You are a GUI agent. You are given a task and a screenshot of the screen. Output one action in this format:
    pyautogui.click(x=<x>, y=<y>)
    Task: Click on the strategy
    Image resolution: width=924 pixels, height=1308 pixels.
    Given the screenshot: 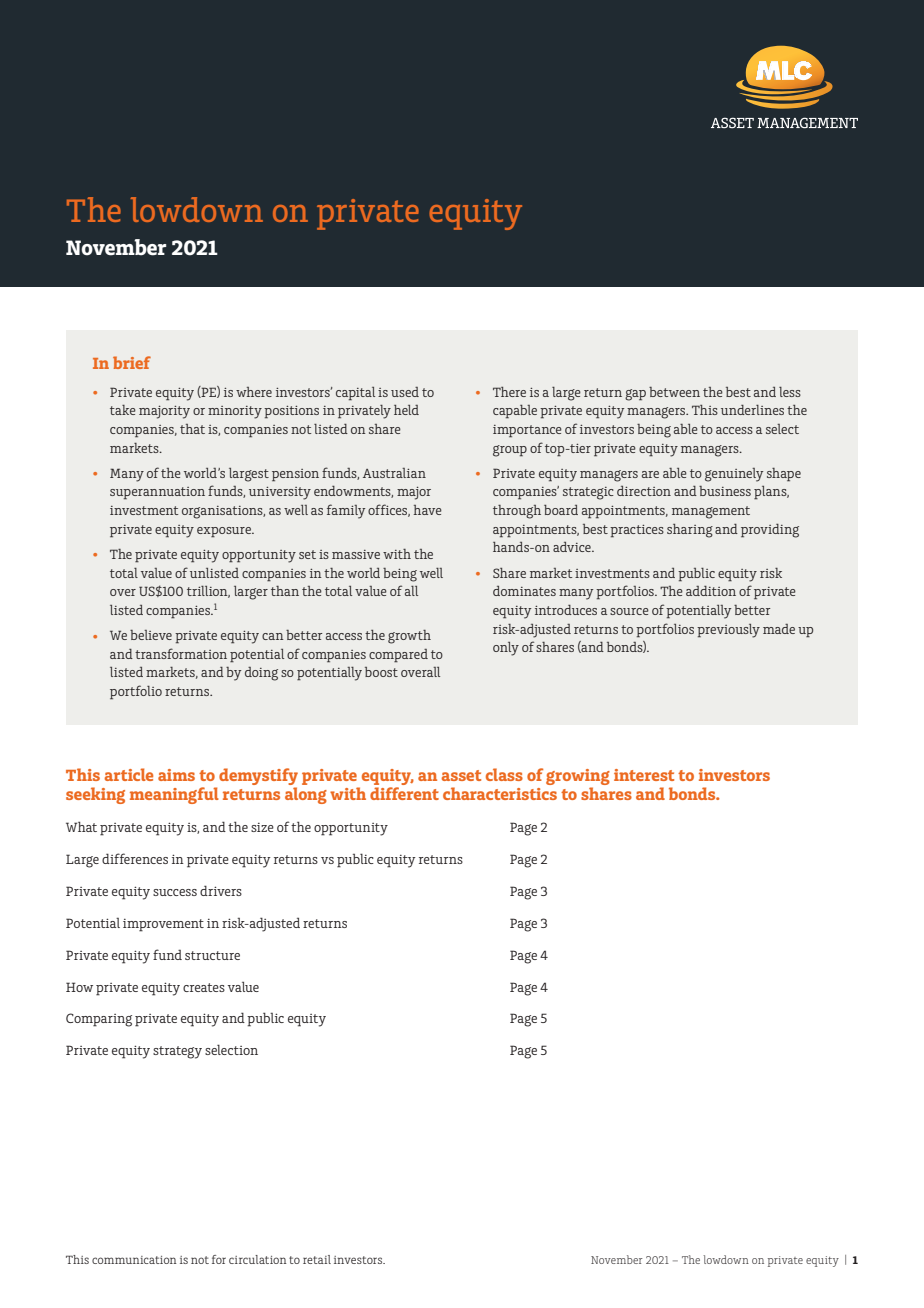 What is the action you would take?
    pyautogui.click(x=177, y=1052)
